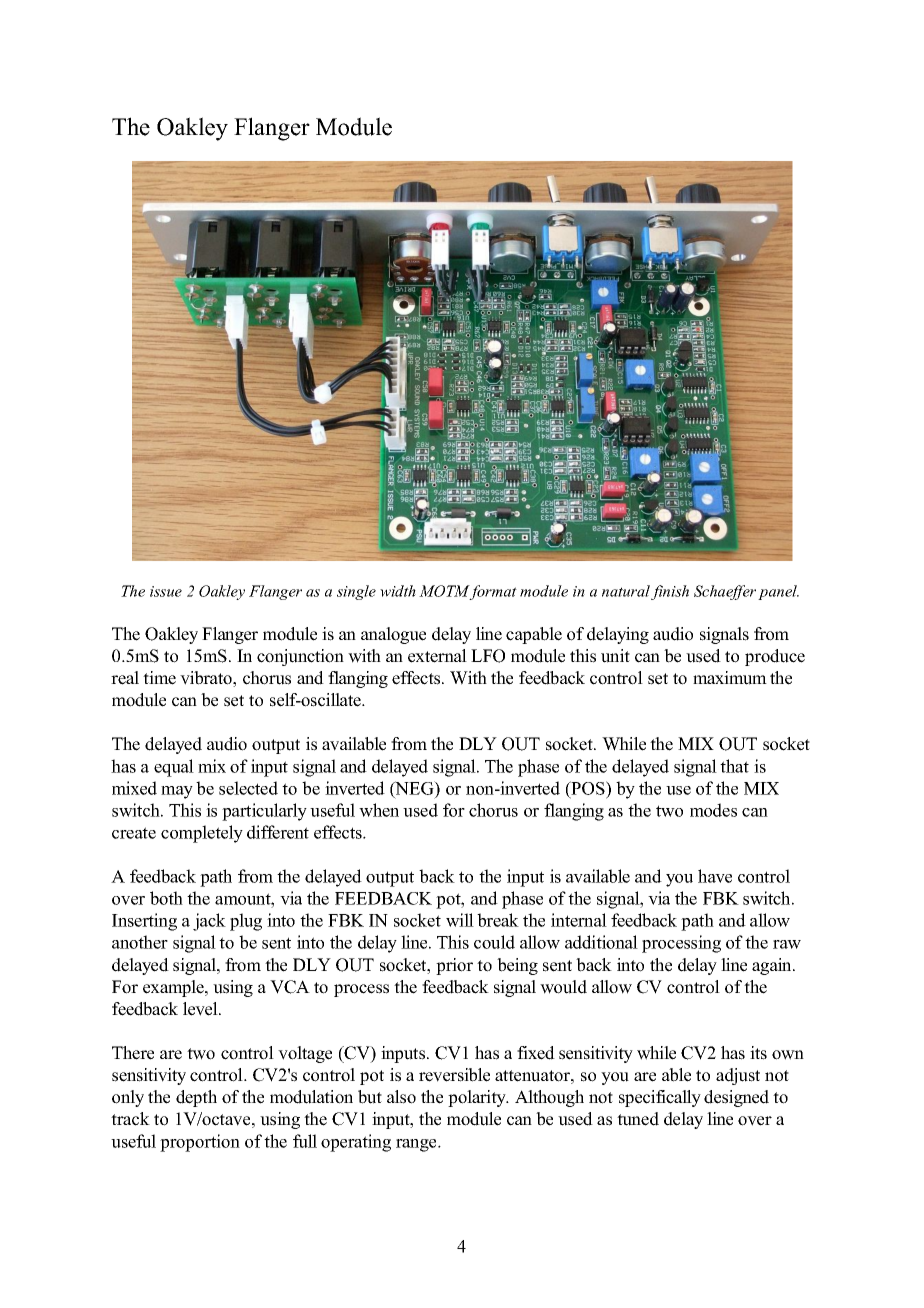 The image size is (924, 1308). I want to click on issue, so click(166, 591).
